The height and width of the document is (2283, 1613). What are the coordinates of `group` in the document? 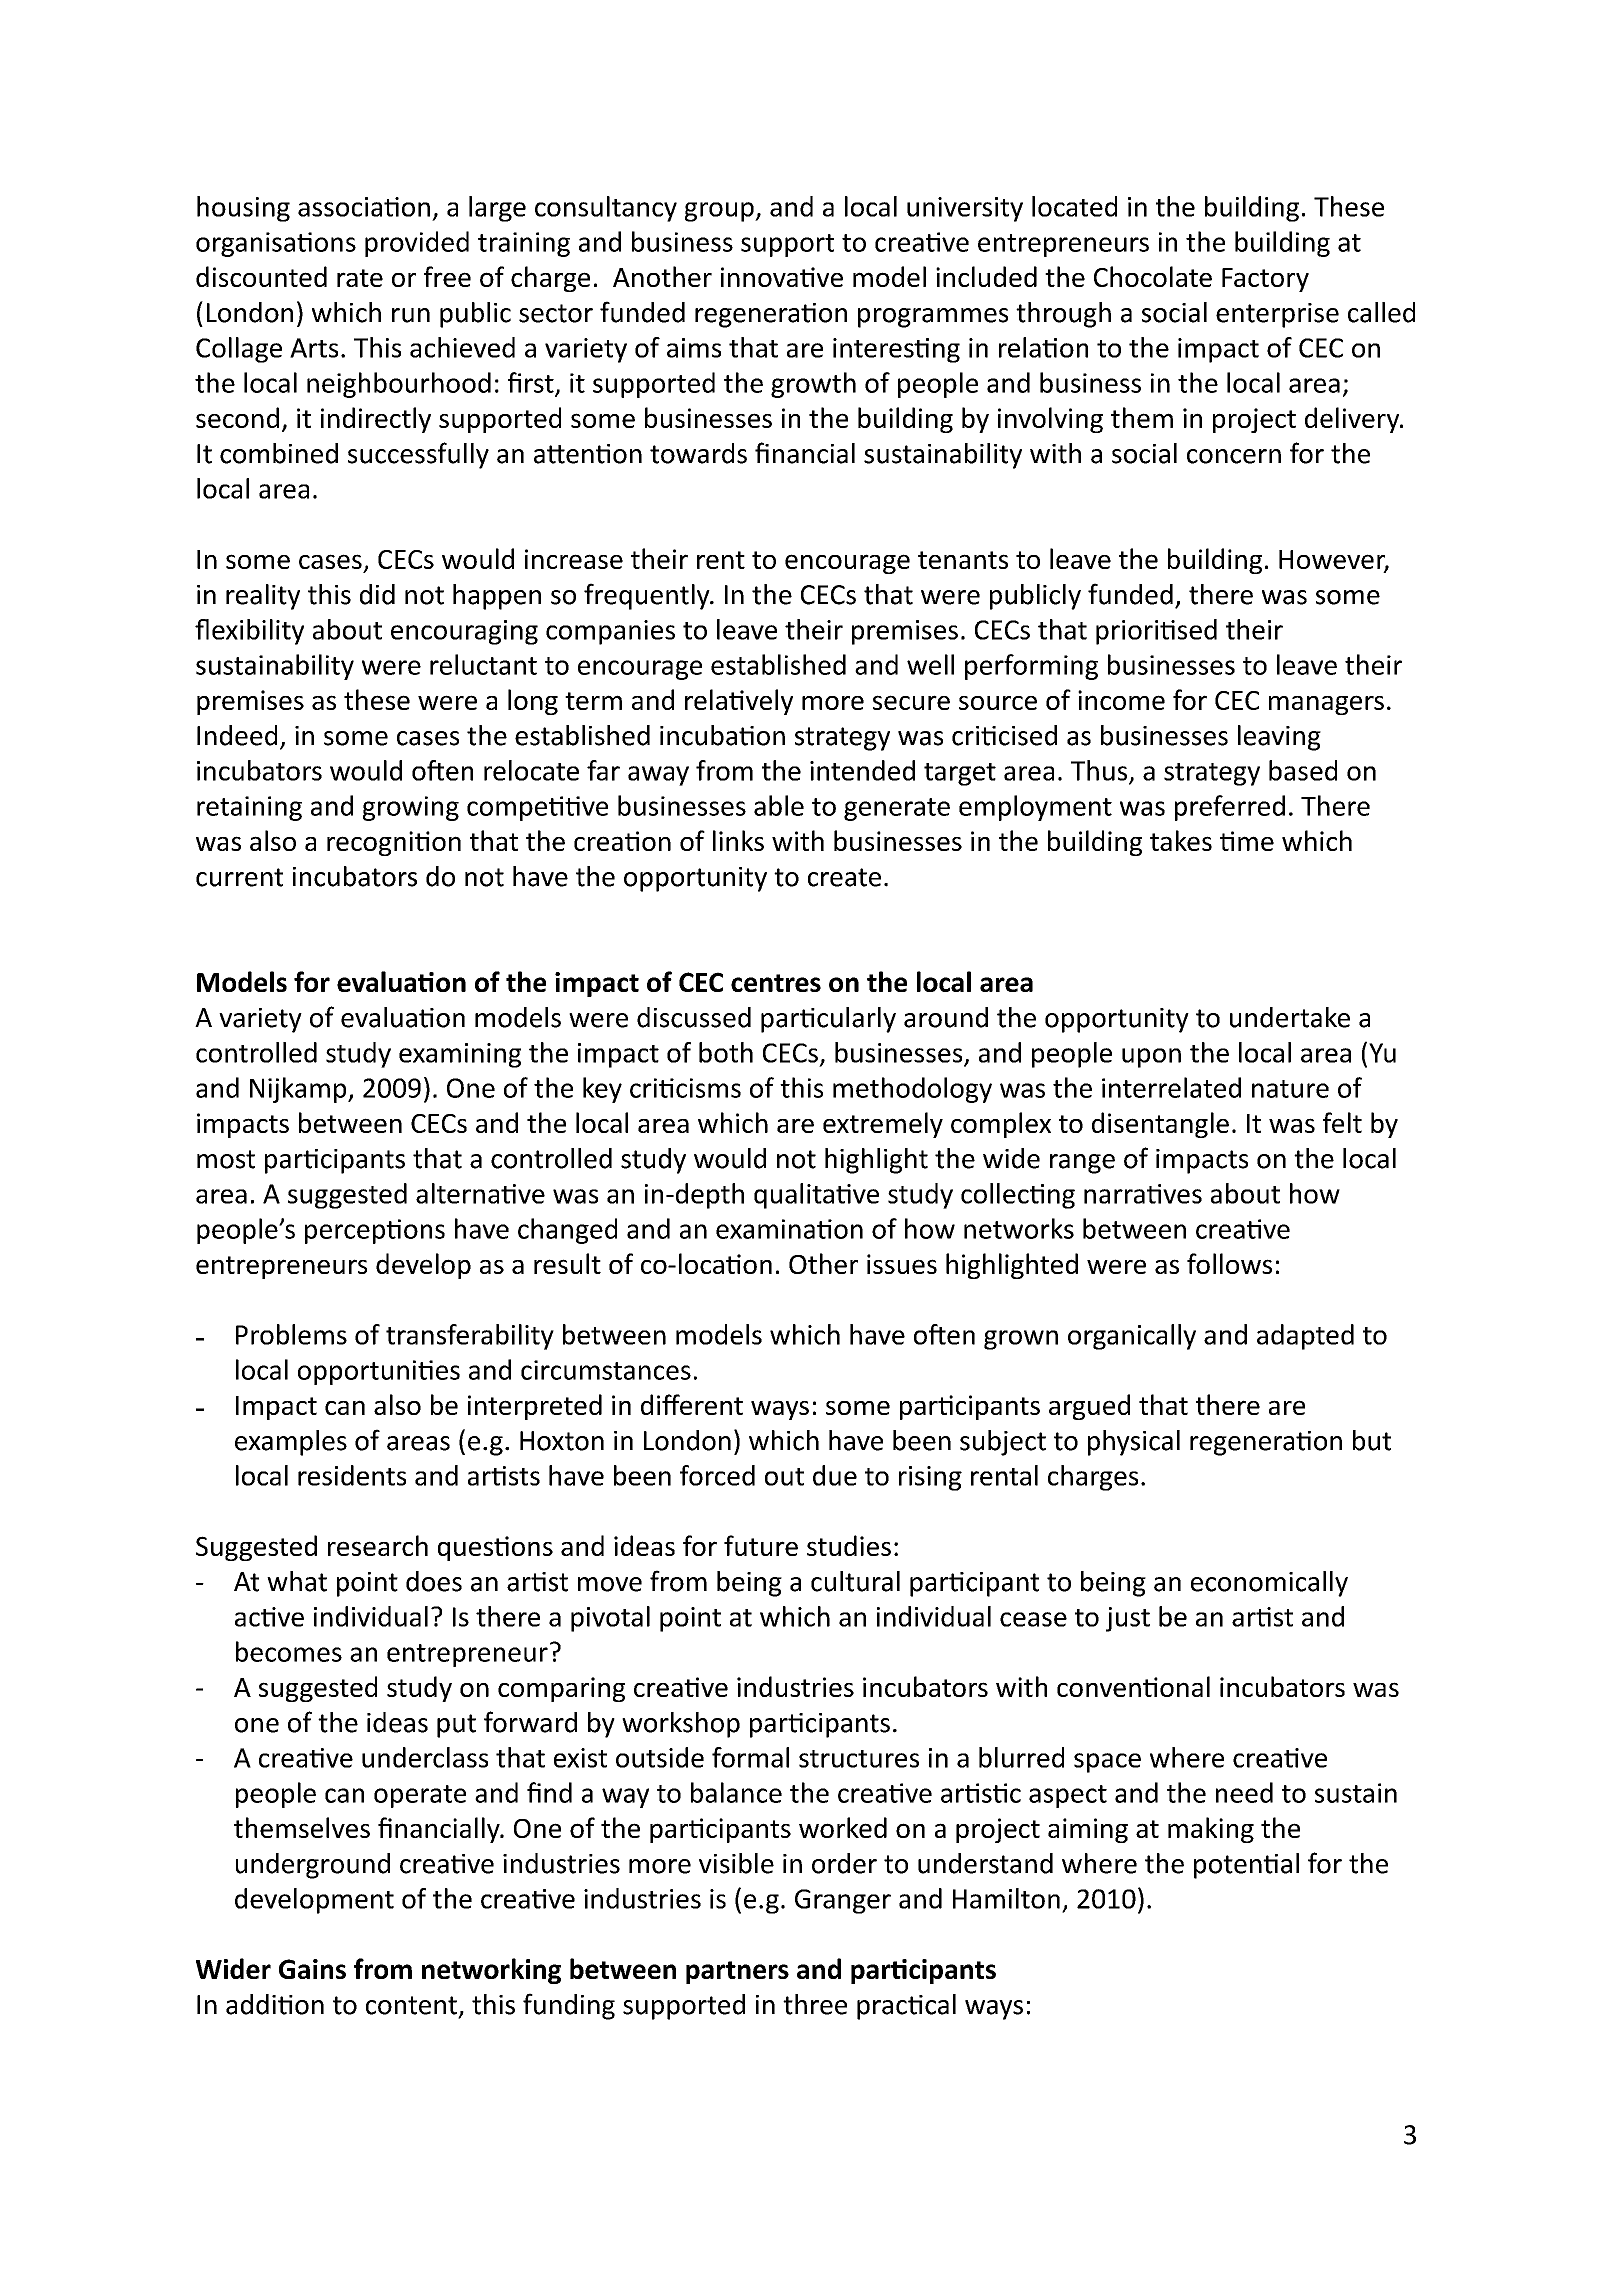 It's located at (720, 212).
